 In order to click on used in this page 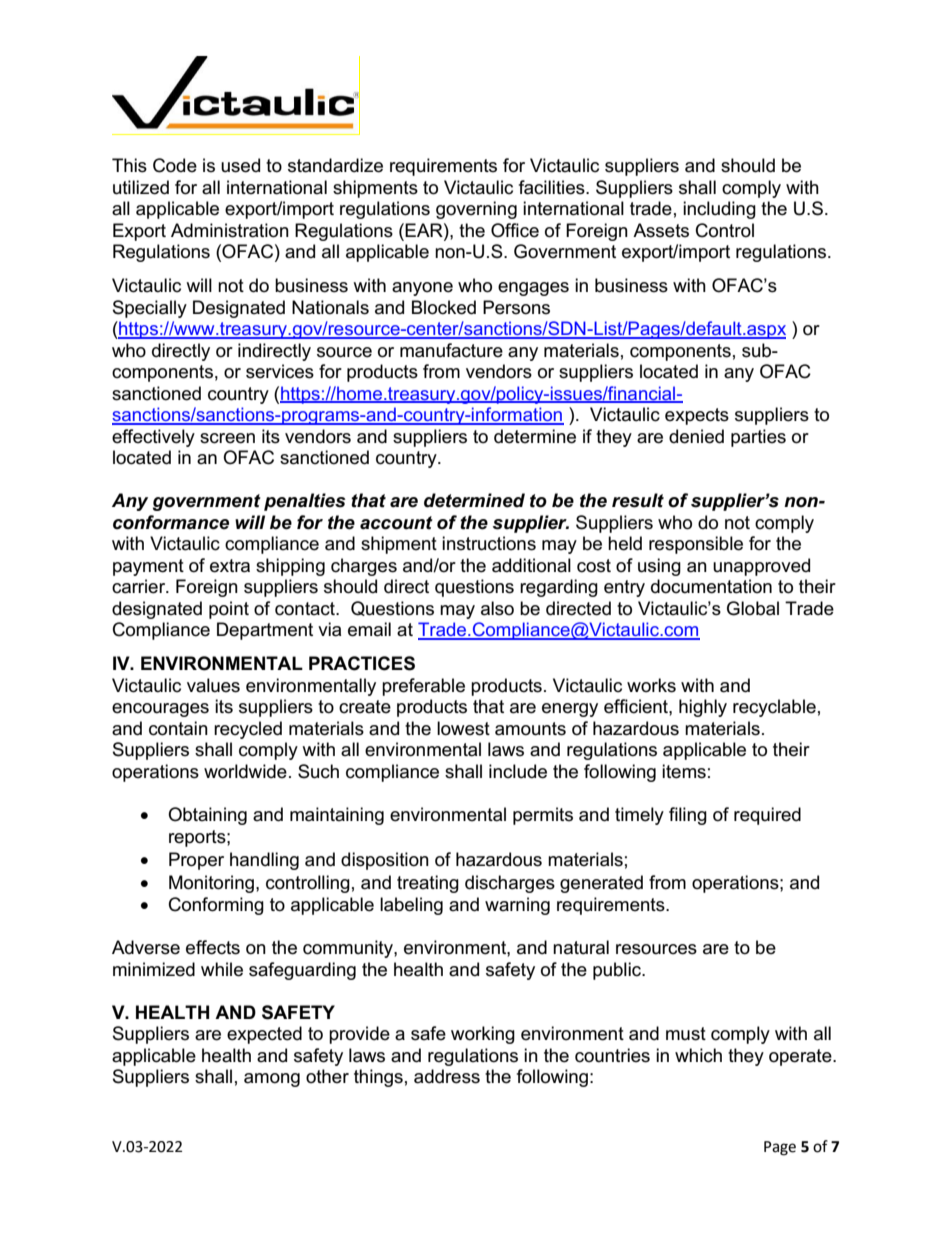, I will do `click(240, 165)`.
